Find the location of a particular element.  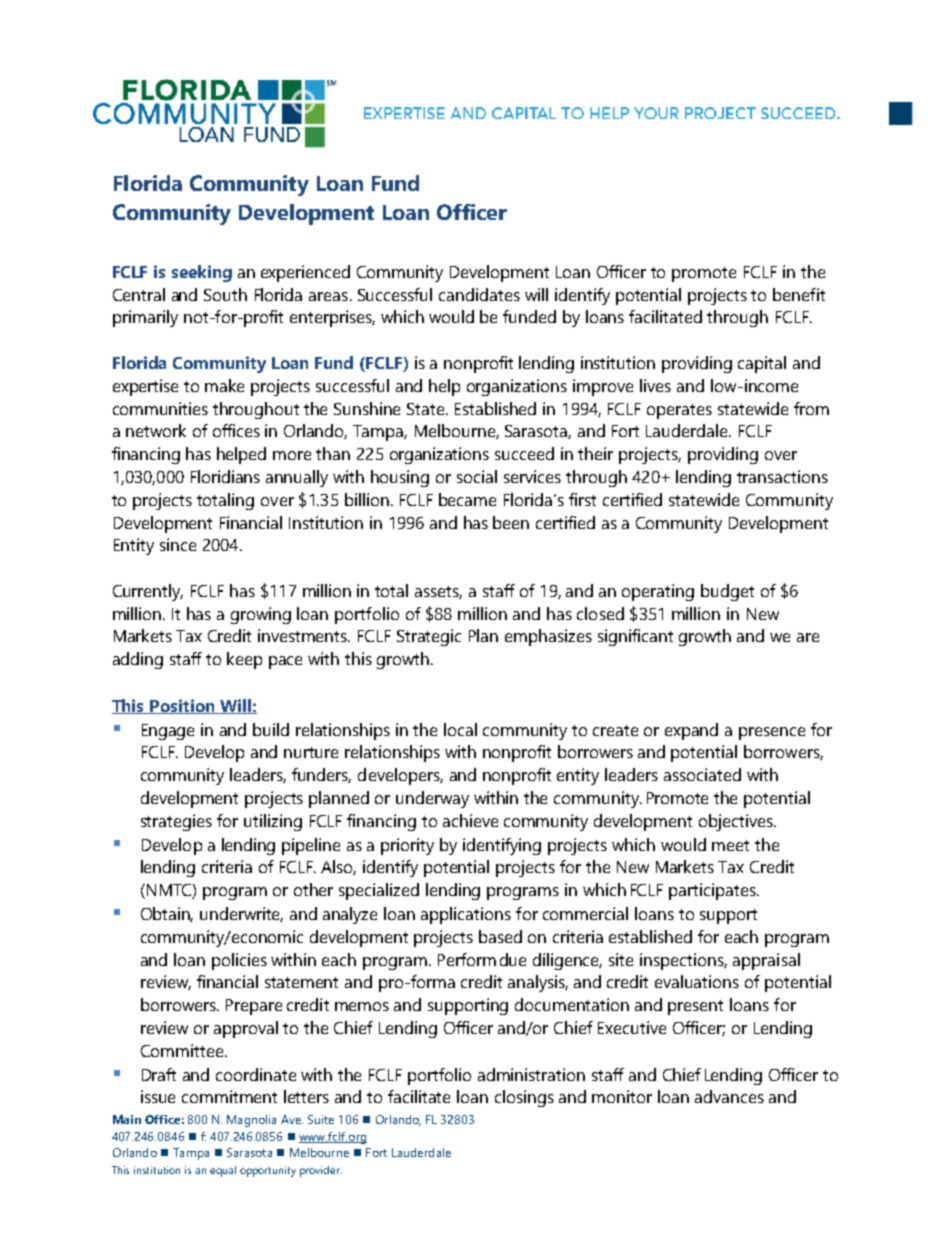

candidates is located at coordinates (479, 294).
